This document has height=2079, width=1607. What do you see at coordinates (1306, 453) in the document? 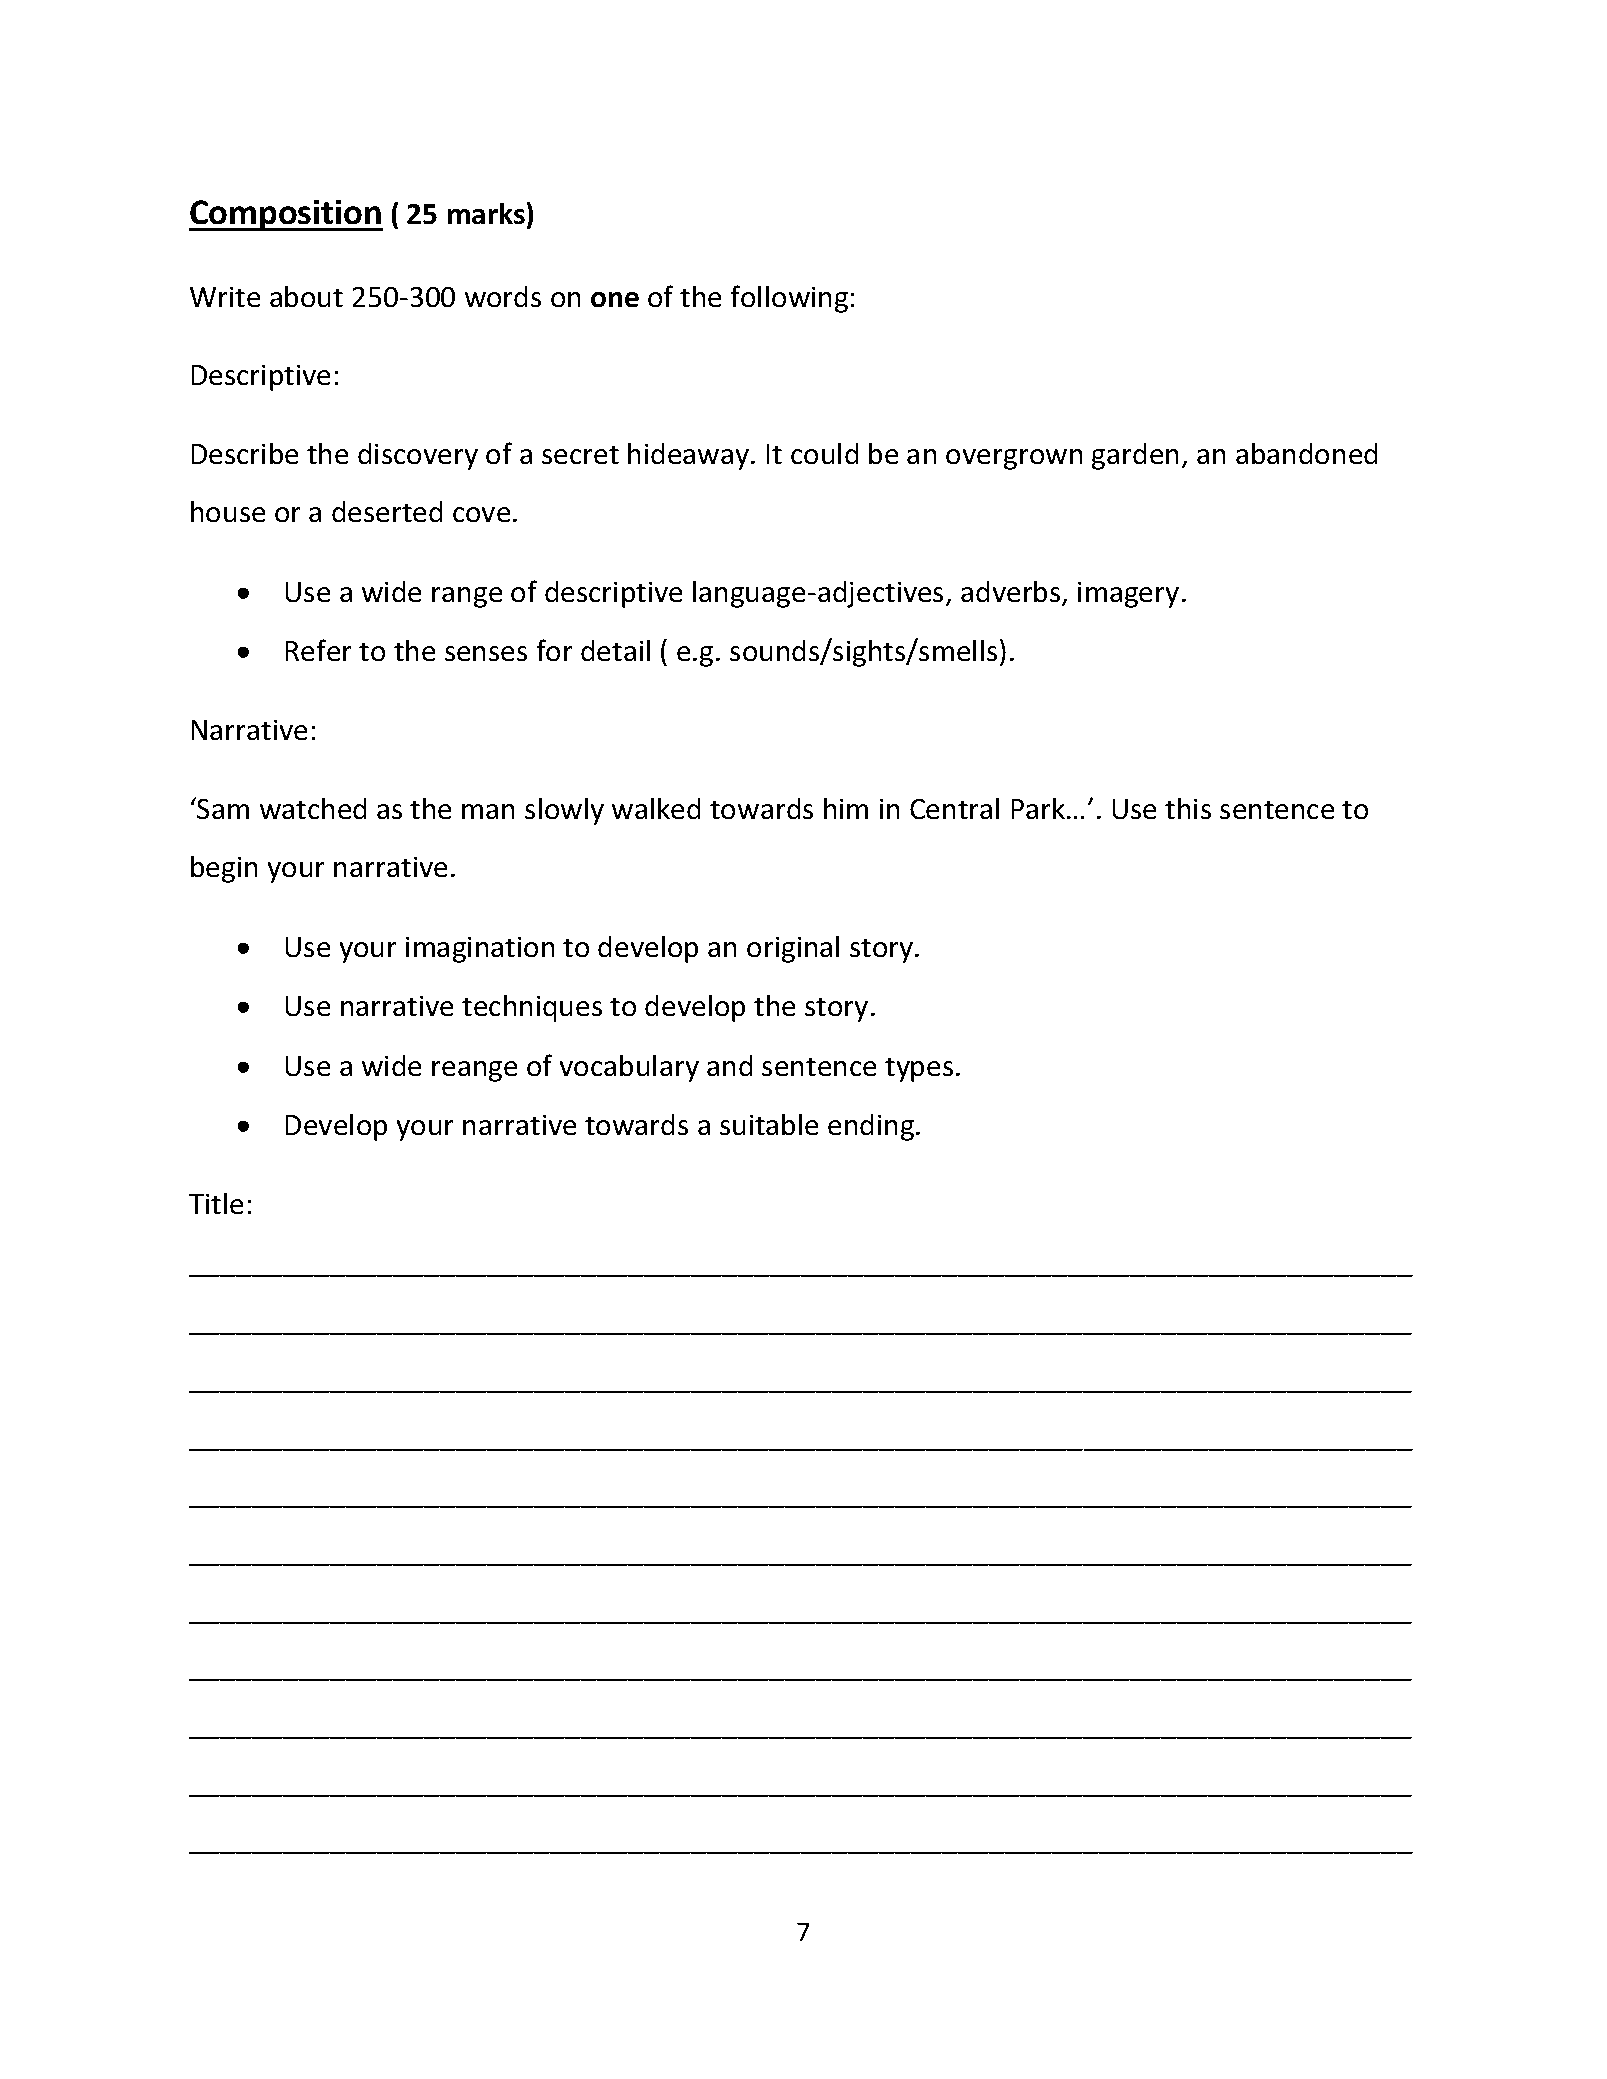
I see `abandoned` at bounding box center [1306, 453].
